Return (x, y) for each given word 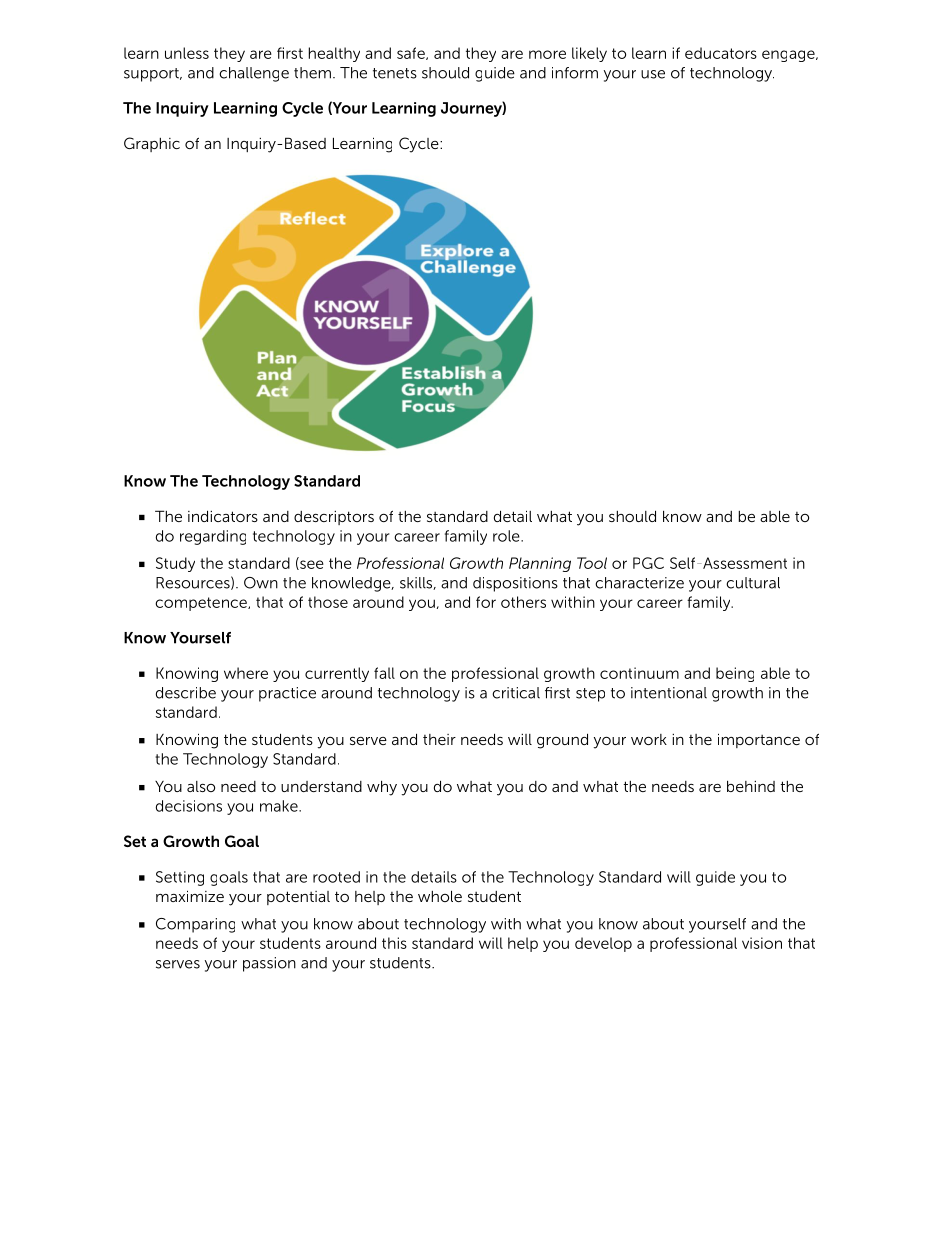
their (439, 739)
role (507, 536)
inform (575, 73)
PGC (648, 563)
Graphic (152, 144)
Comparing (195, 925)
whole (440, 896)
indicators (223, 516)
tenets (395, 73)
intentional (669, 693)
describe (186, 693)
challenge (254, 74)
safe (412, 53)
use (653, 74)
